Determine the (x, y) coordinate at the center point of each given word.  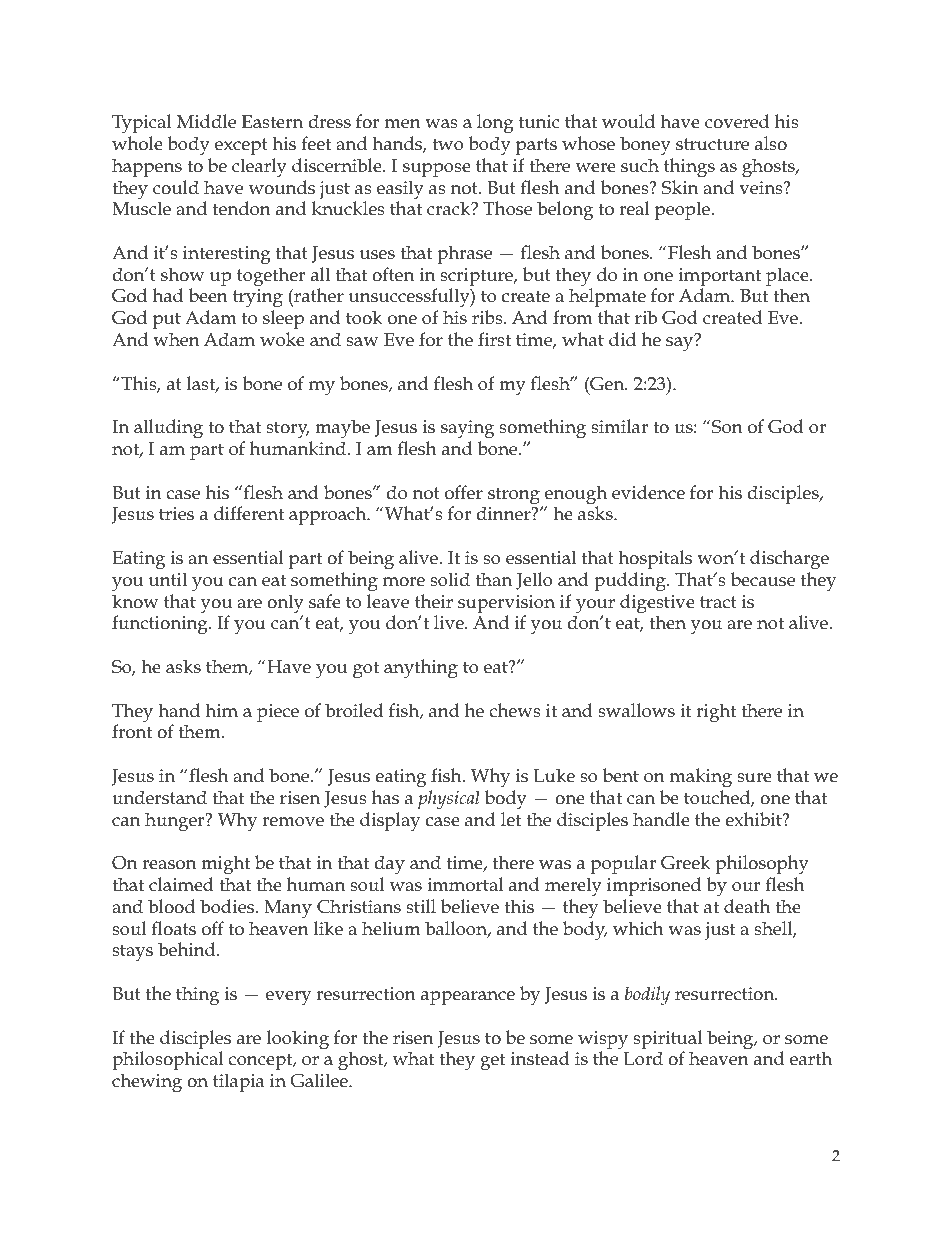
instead (540, 1058)
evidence (648, 492)
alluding (168, 429)
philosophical (167, 1060)
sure (754, 778)
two (448, 144)
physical (449, 799)
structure (712, 144)
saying (467, 429)
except (241, 146)
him (221, 710)
